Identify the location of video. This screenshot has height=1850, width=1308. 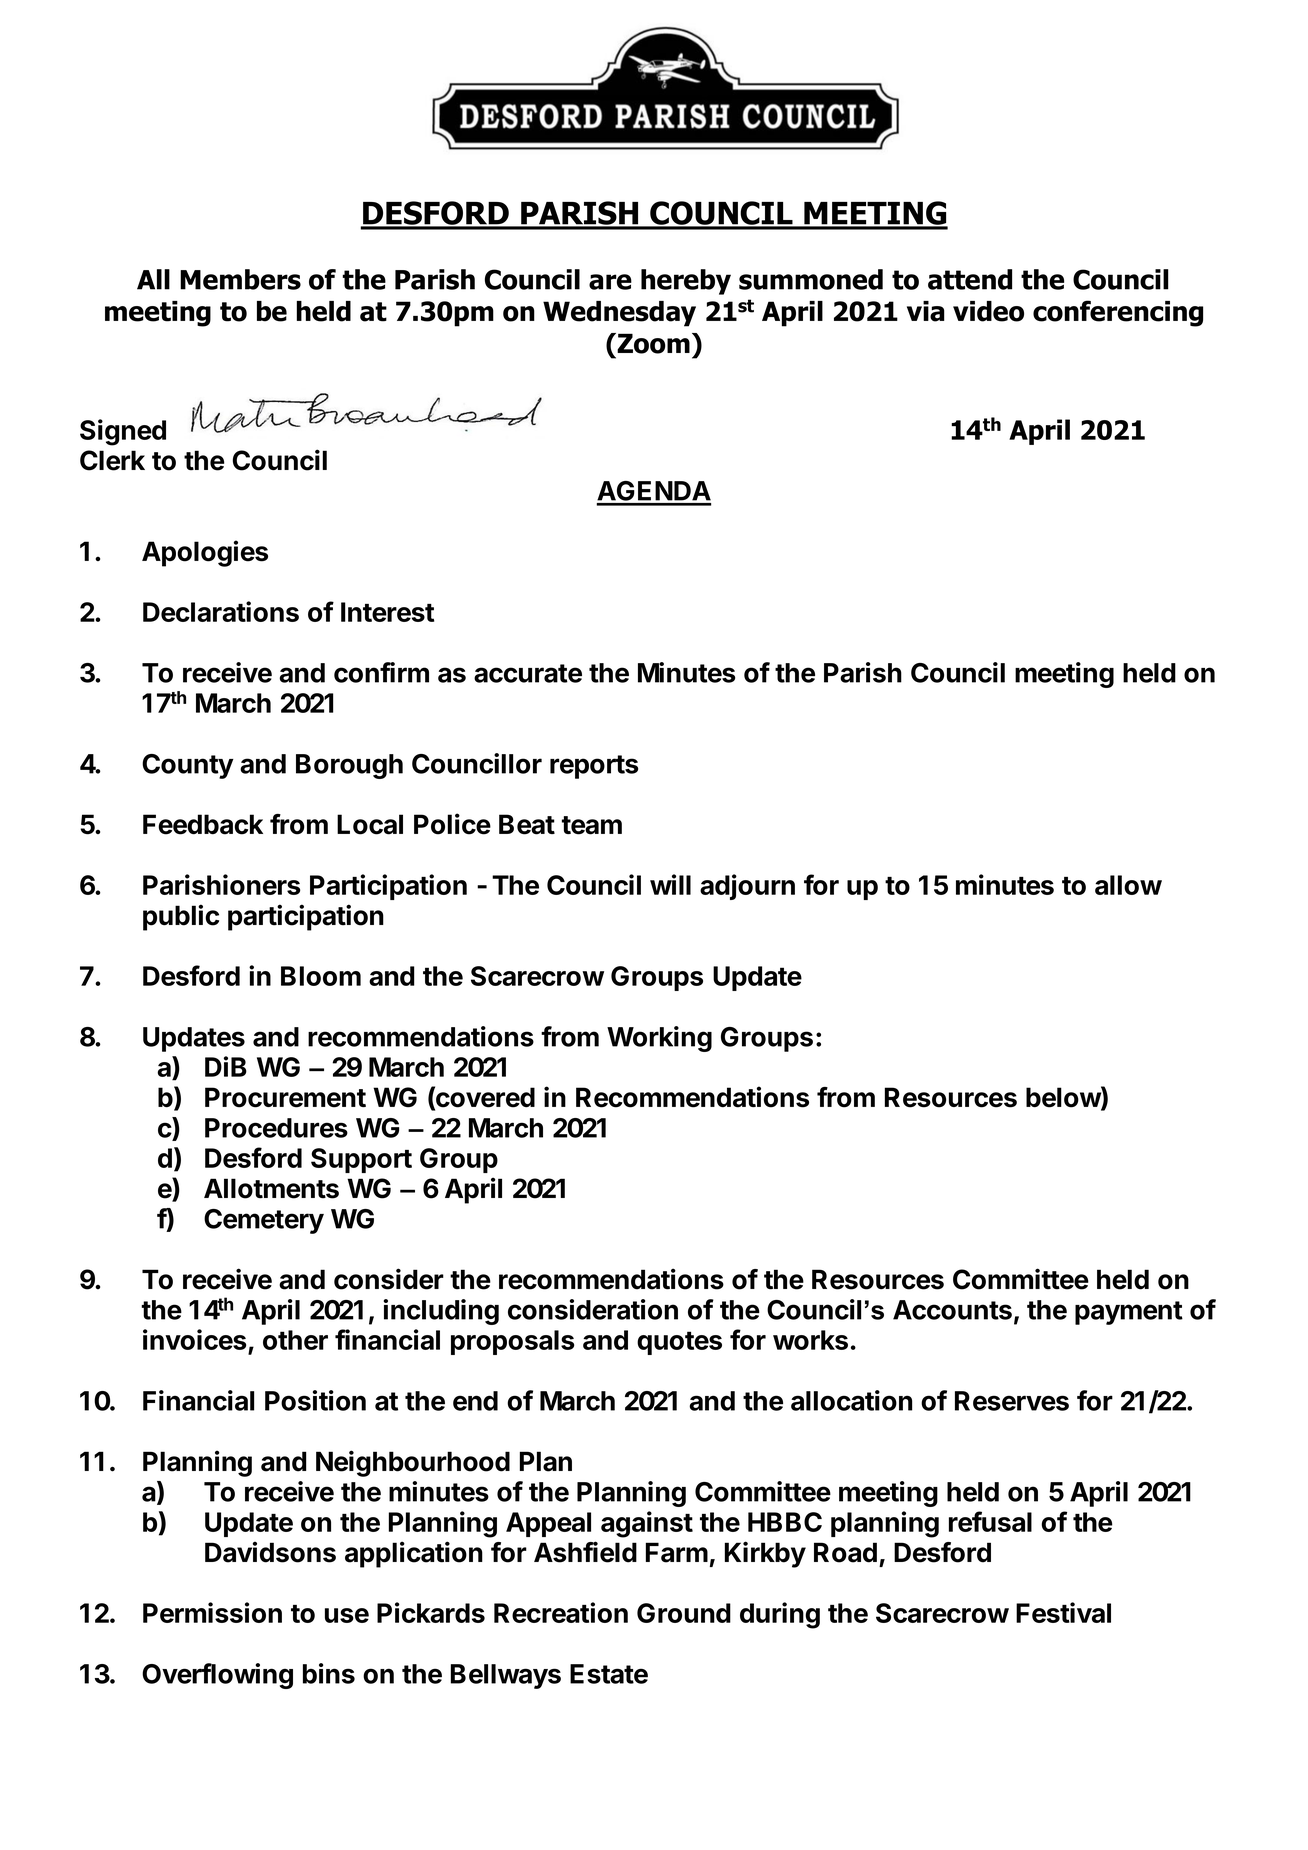
(988, 311).
